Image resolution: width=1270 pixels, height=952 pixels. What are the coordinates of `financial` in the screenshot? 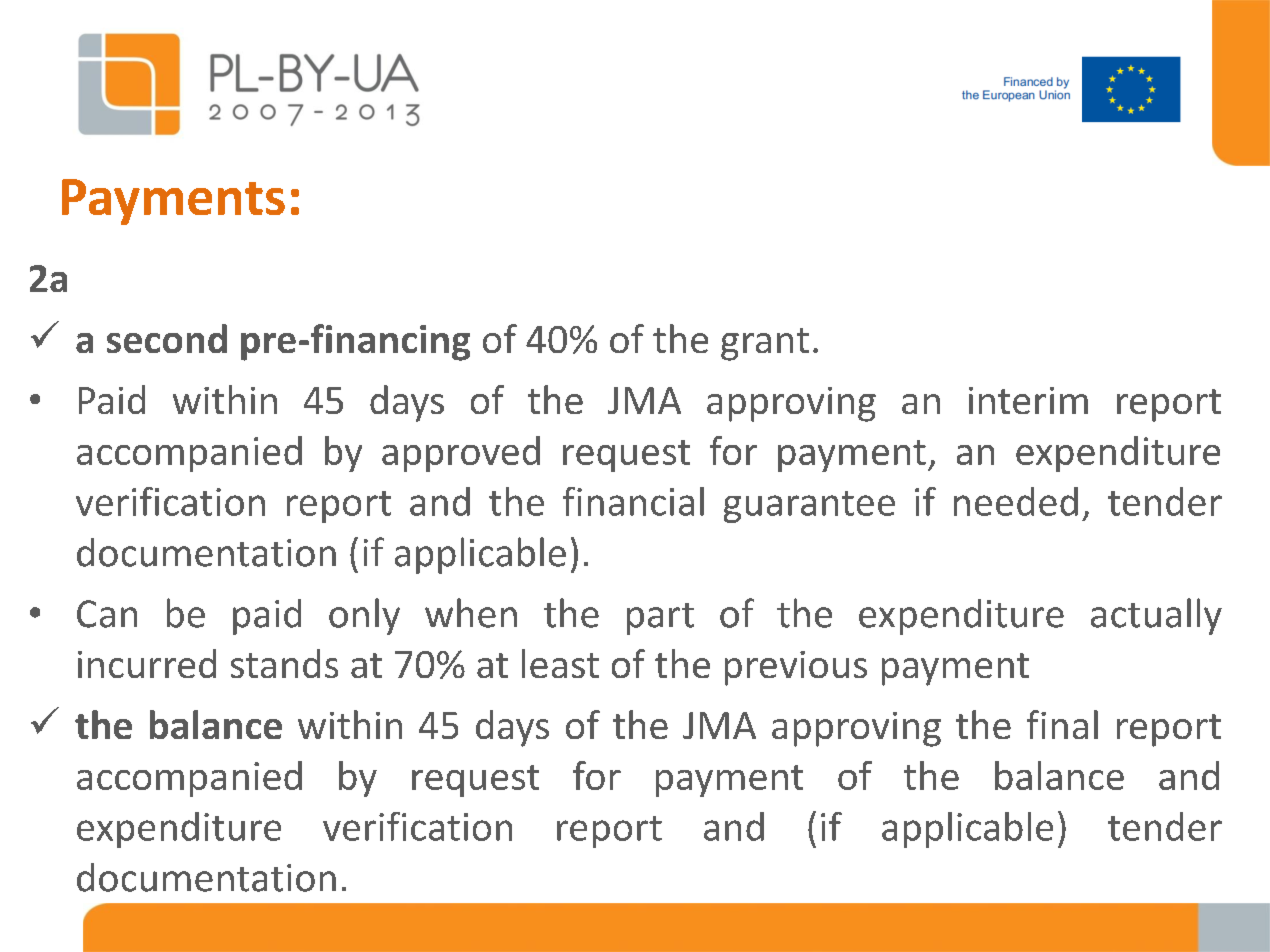 It's located at (633, 501).
